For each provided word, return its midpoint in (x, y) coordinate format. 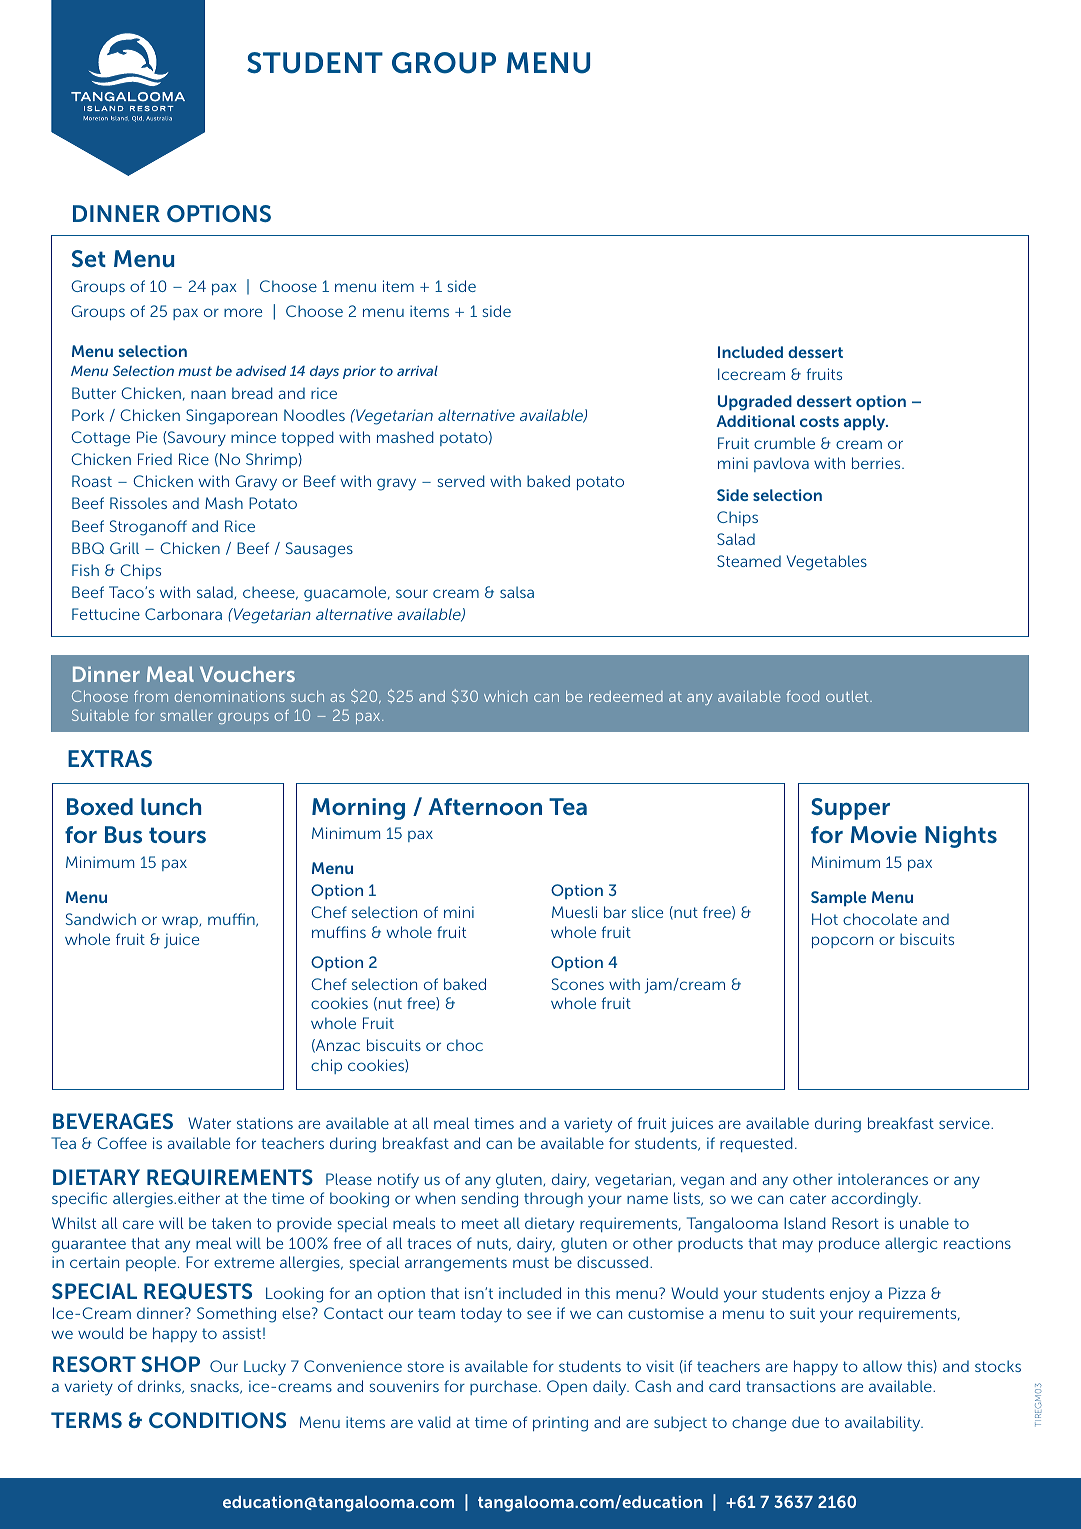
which (506, 696)
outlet (848, 696)
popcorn (842, 942)
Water (209, 1123)
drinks (160, 1387)
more (243, 312)
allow (882, 1366)
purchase (505, 1387)
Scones (578, 984)
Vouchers (247, 674)
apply (866, 423)
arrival (417, 371)
